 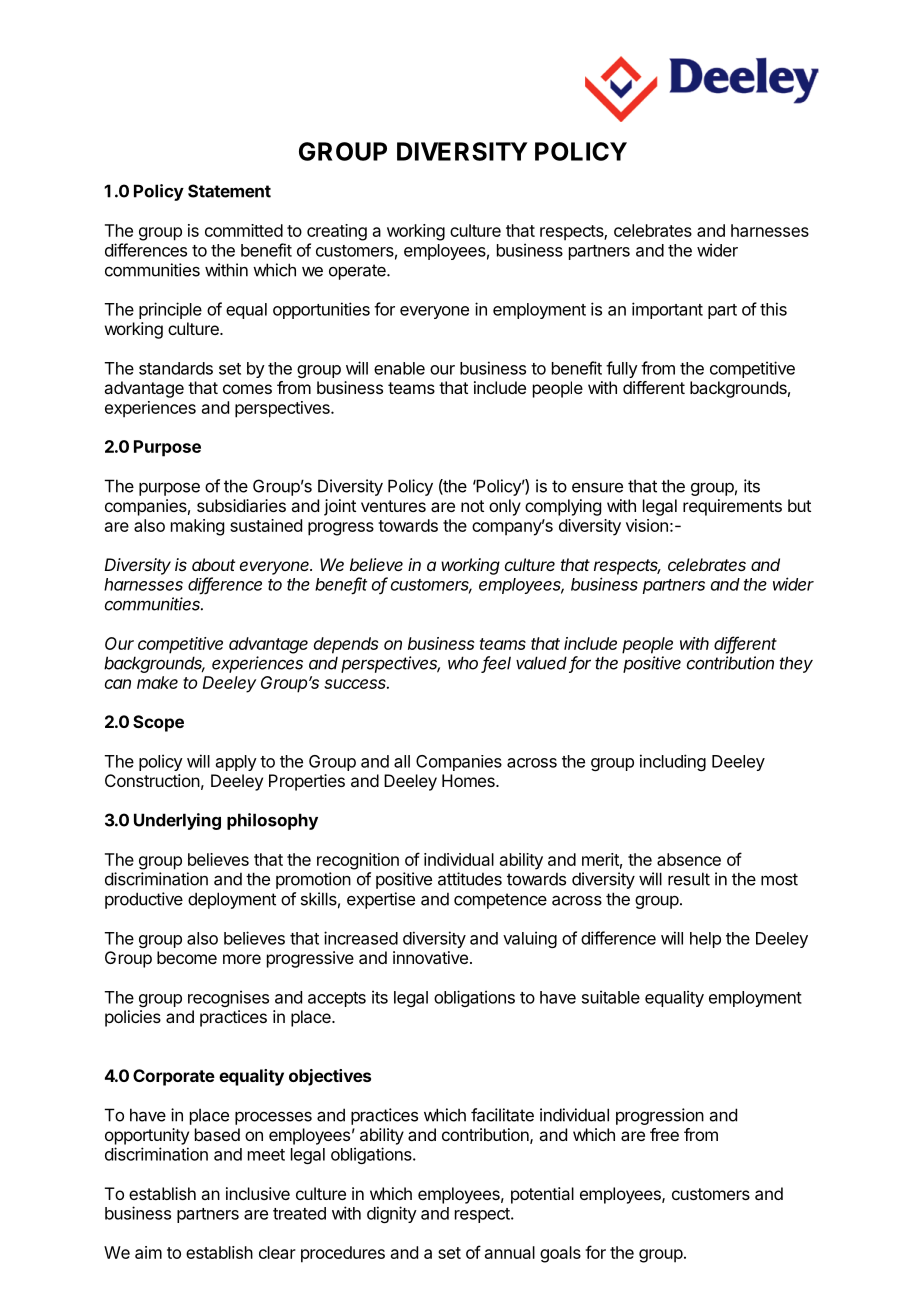 I want to click on requirements, so click(x=732, y=507).
